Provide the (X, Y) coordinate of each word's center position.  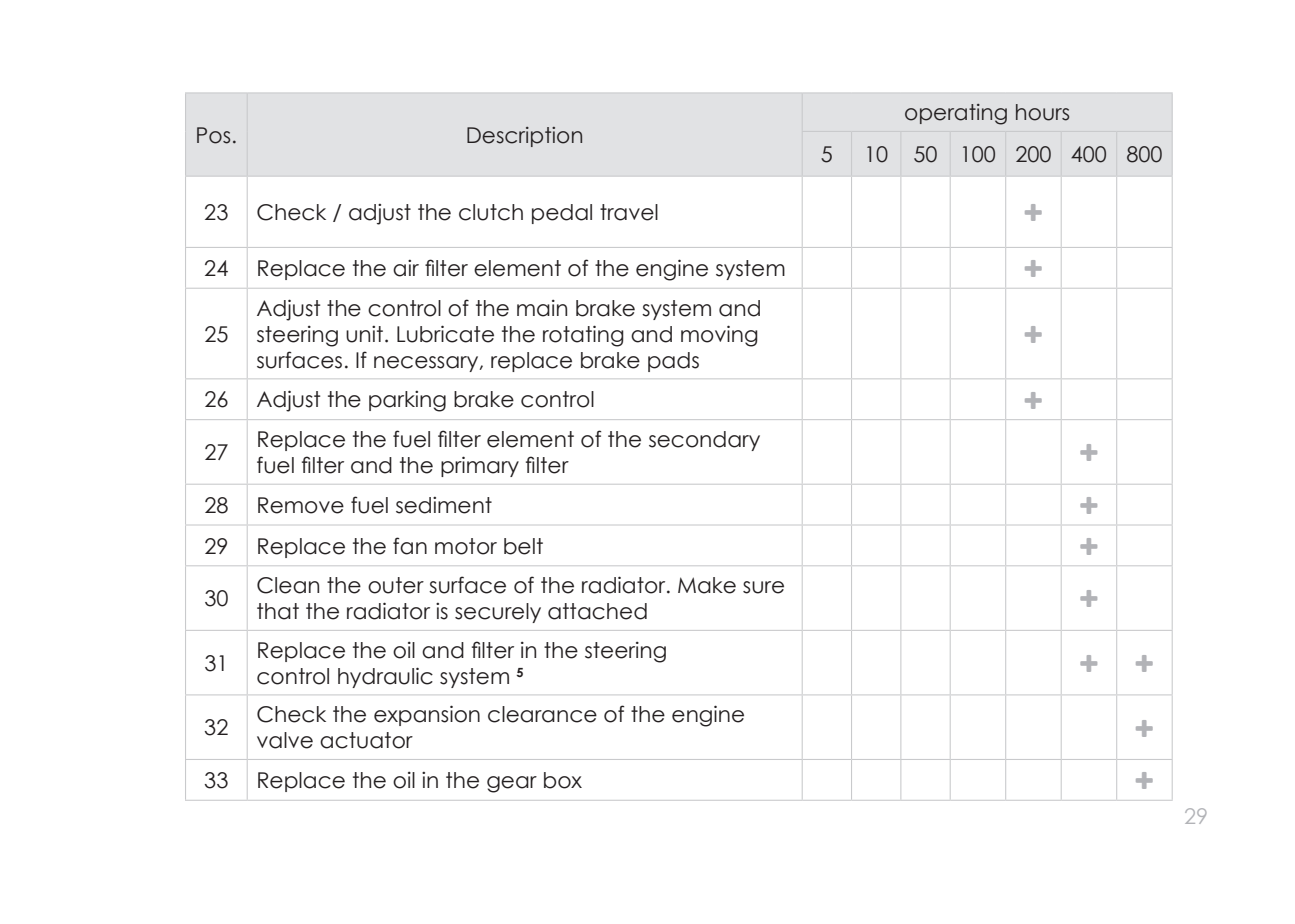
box (563, 780)
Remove (301, 505)
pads (673, 362)
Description (524, 137)
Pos (213, 135)
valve (285, 740)
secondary (704, 441)
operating (956, 114)
